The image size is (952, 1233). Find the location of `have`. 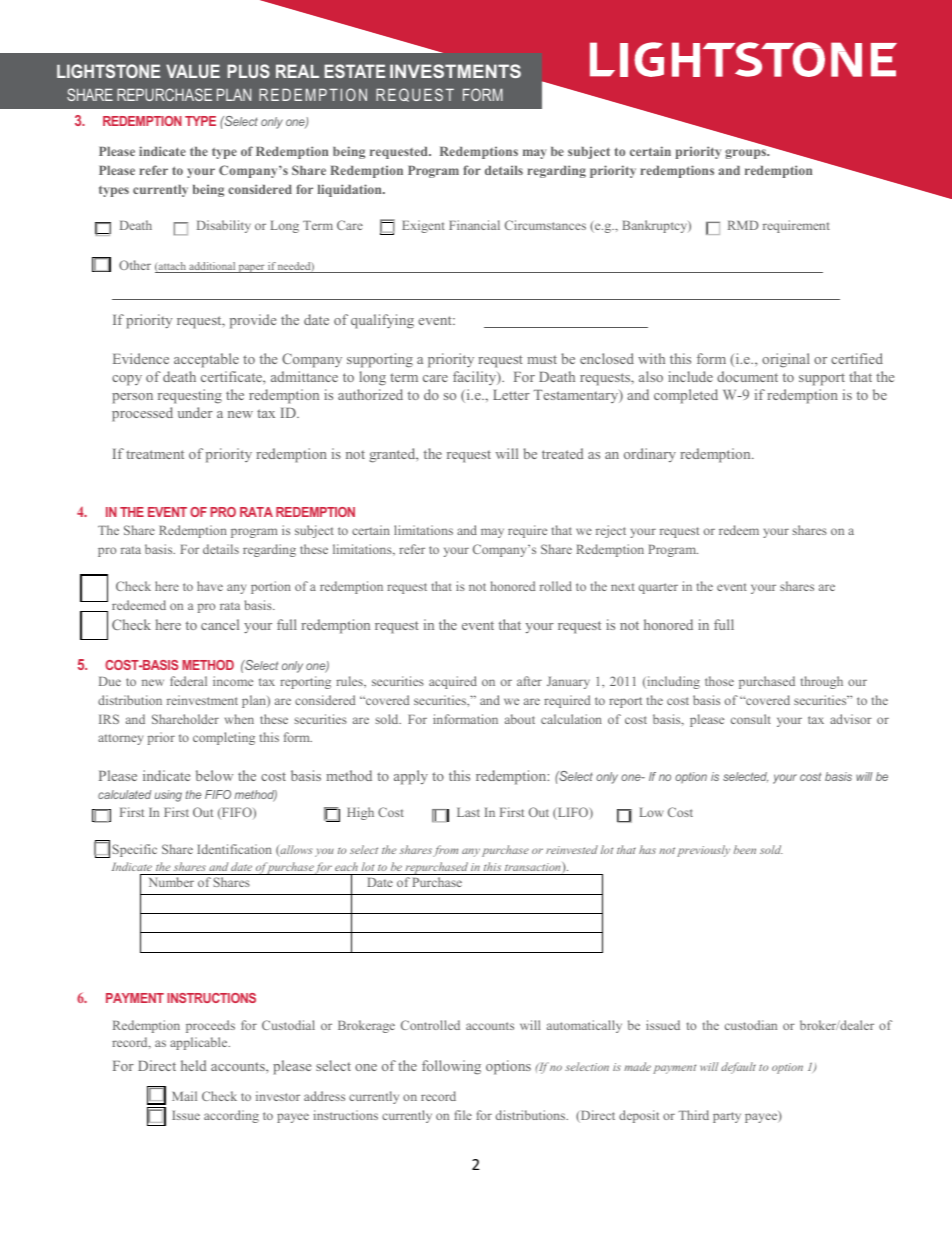

have is located at coordinates (210, 586).
